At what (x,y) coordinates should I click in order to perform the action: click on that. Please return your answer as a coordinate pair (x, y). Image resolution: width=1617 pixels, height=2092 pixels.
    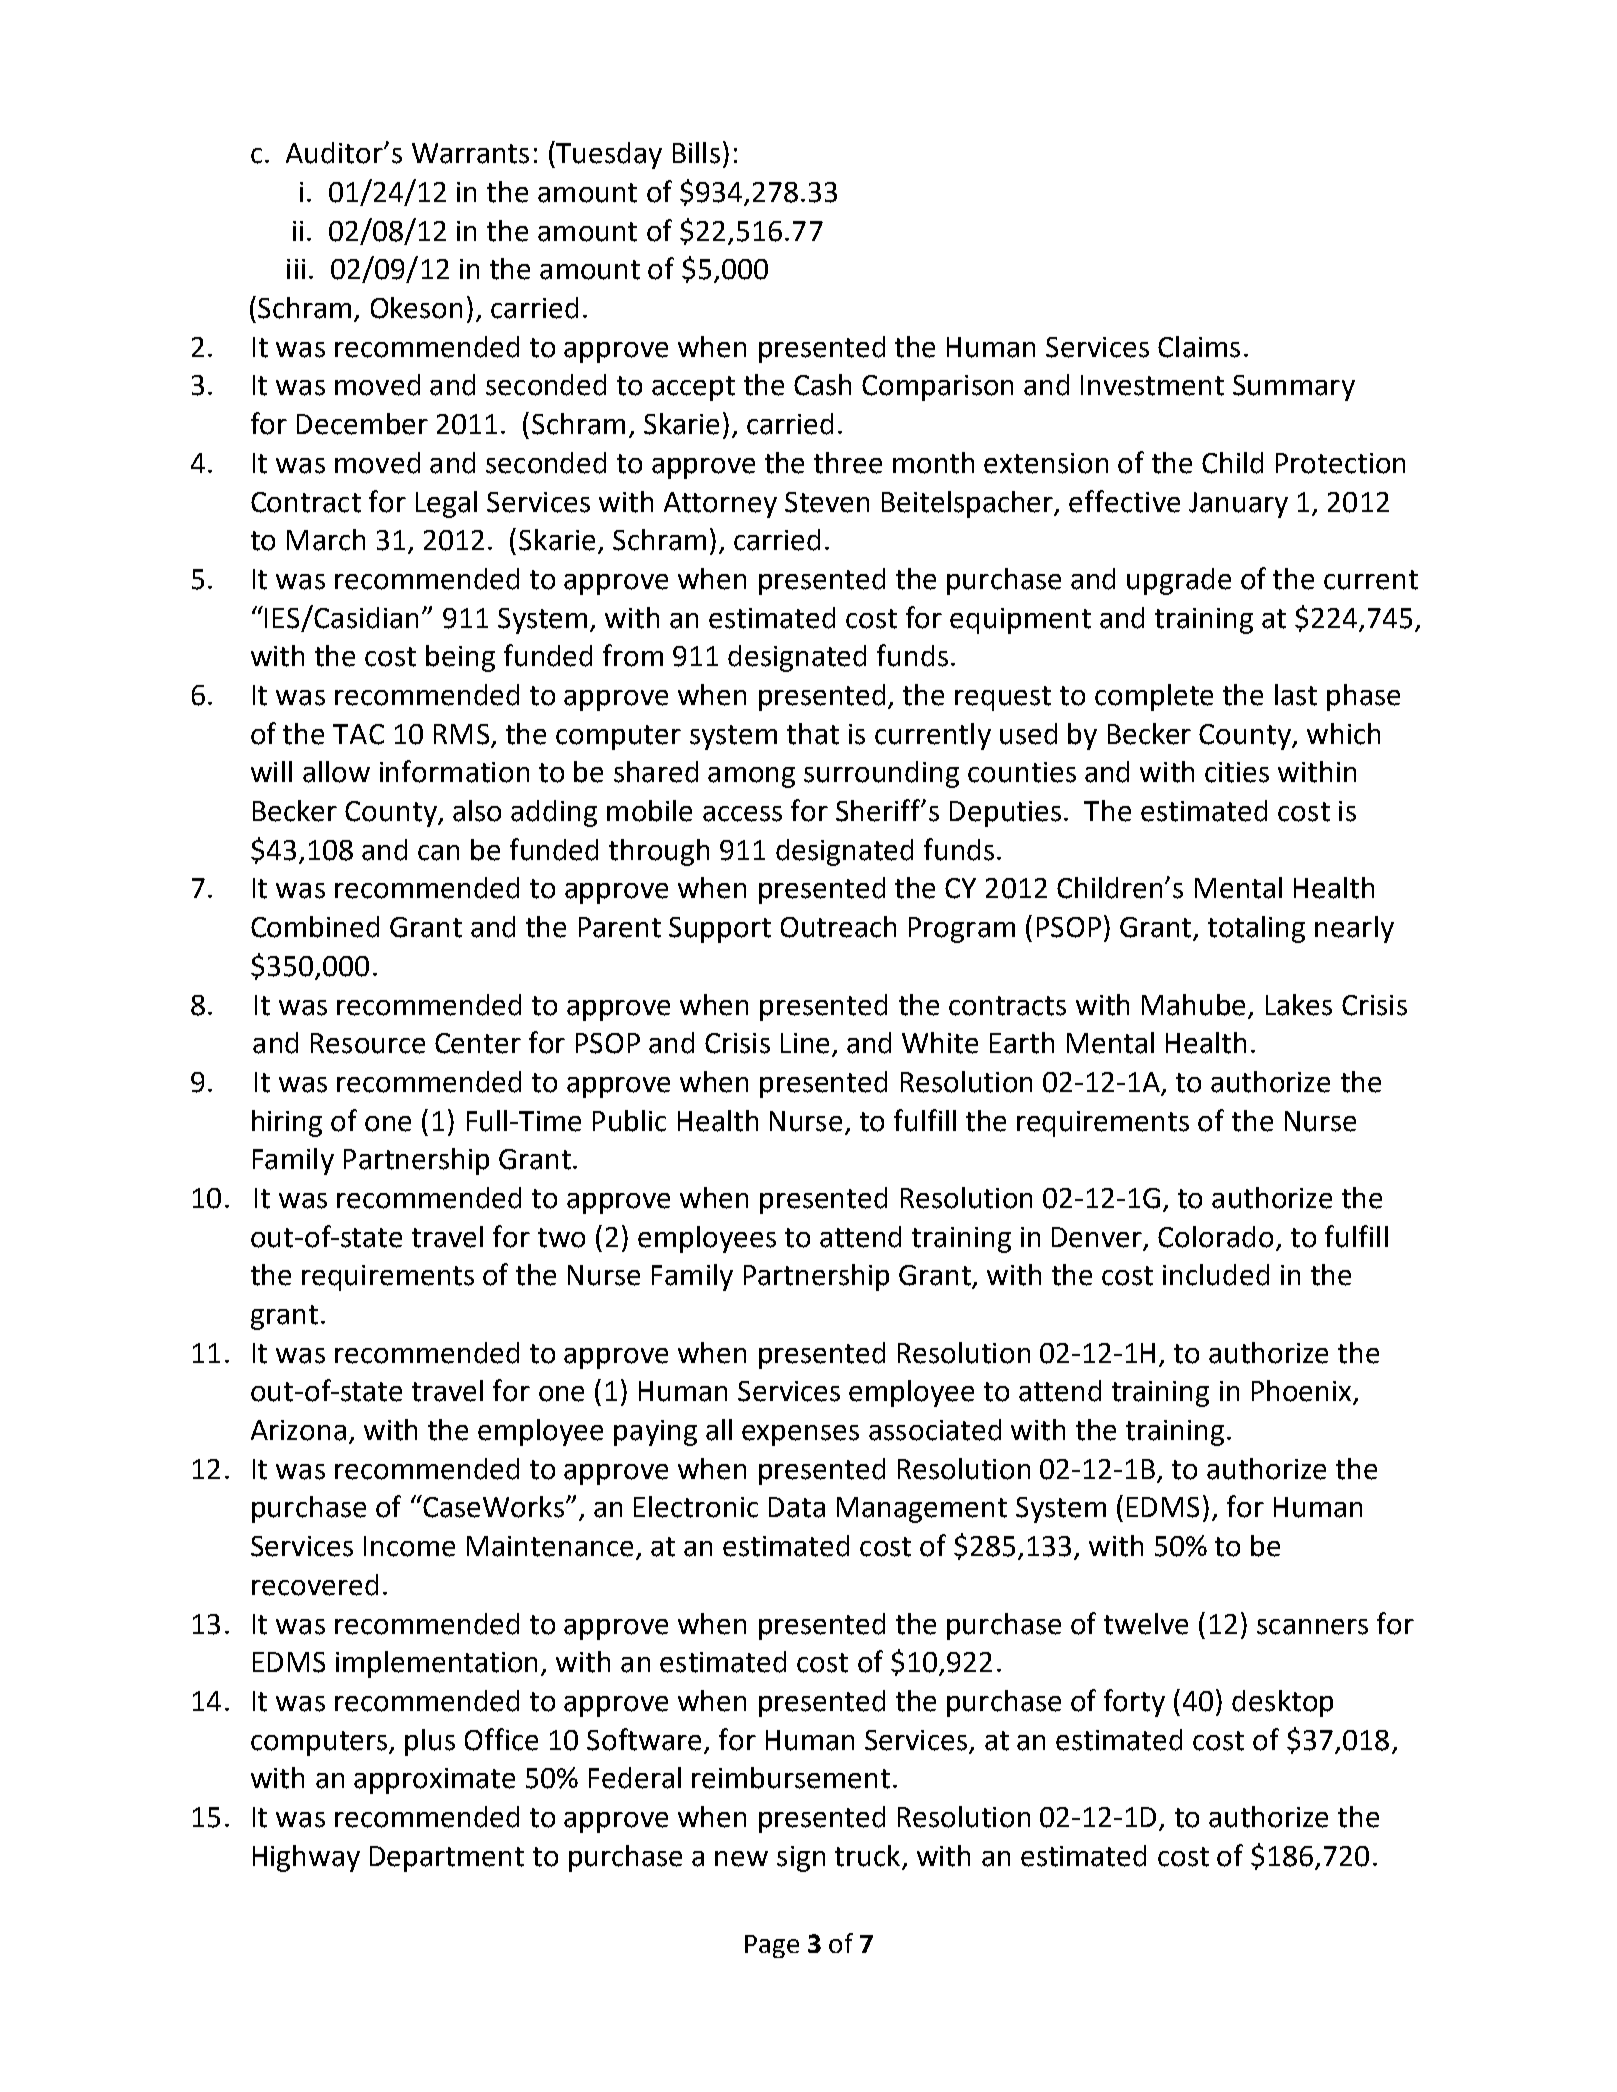
    Looking at the image, I should click on (813, 734).
